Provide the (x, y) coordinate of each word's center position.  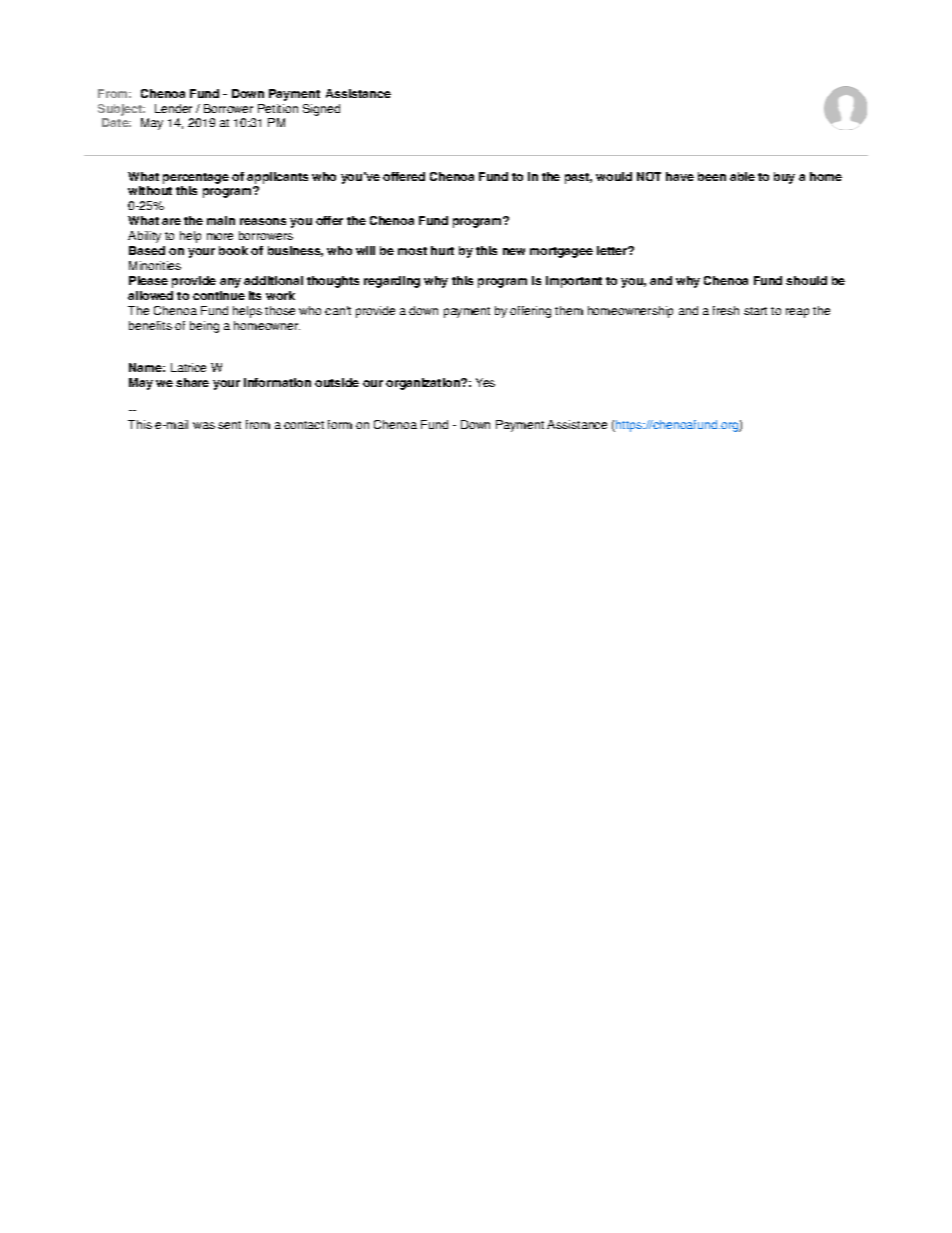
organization (424, 384)
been (712, 176)
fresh (726, 310)
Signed (321, 110)
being (204, 327)
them (569, 310)
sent (229, 425)
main (221, 220)
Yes (485, 382)
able (742, 176)
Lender (173, 108)
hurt (442, 250)
